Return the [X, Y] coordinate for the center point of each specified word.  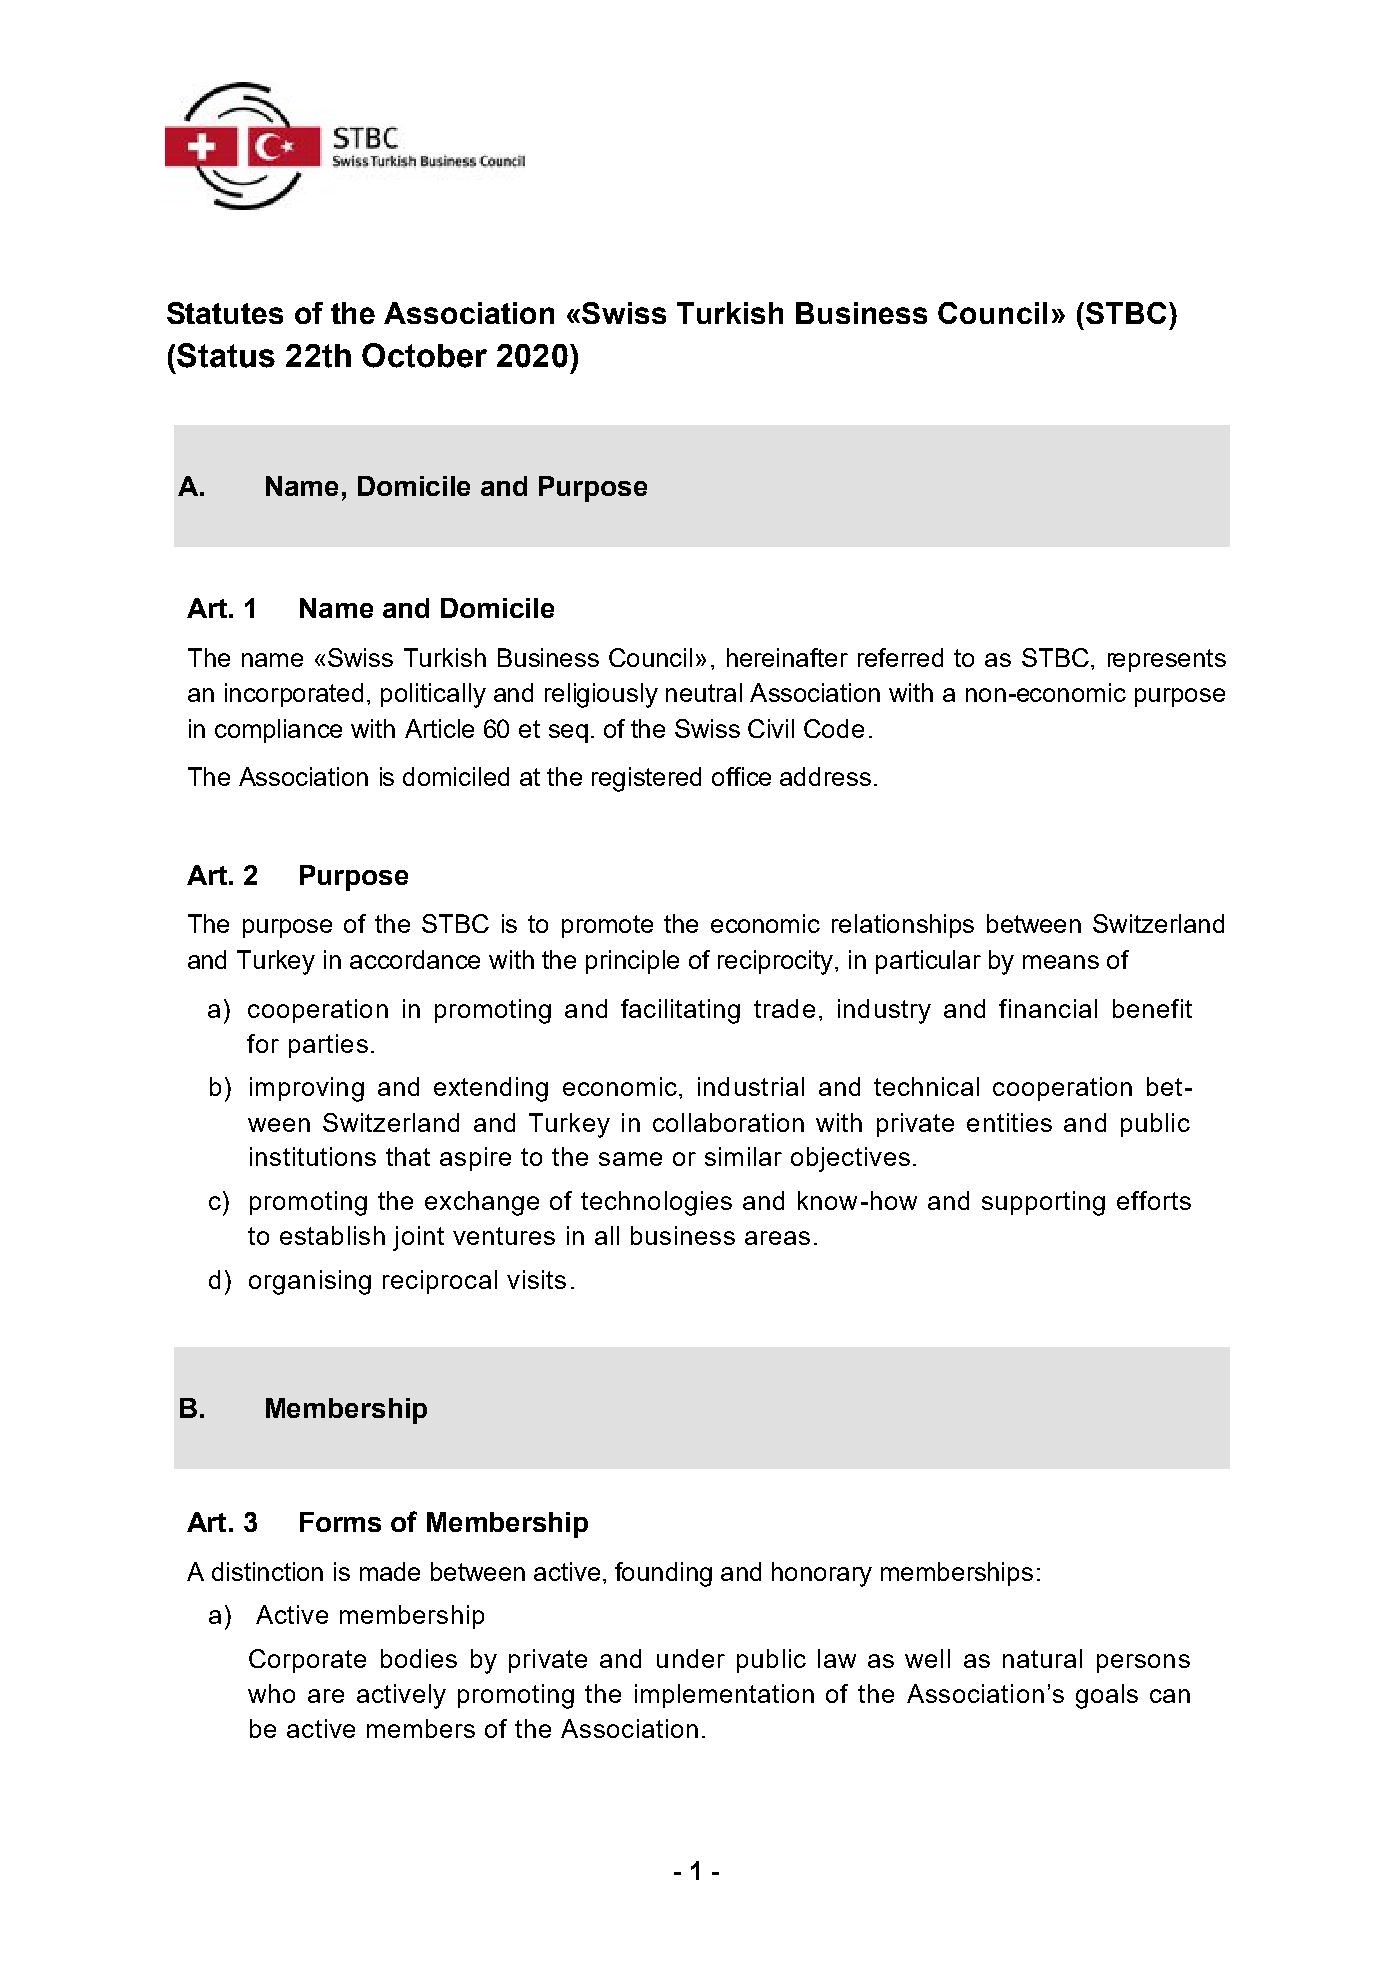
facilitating [680, 1011]
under [691, 1658]
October [424, 355]
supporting [1043, 1203]
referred [900, 657]
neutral [704, 692]
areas [777, 1238]
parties [328, 1046]
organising [310, 1282]
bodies [419, 1658]
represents [1167, 660]
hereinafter [787, 657]
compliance [278, 731]
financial [1048, 1008]
